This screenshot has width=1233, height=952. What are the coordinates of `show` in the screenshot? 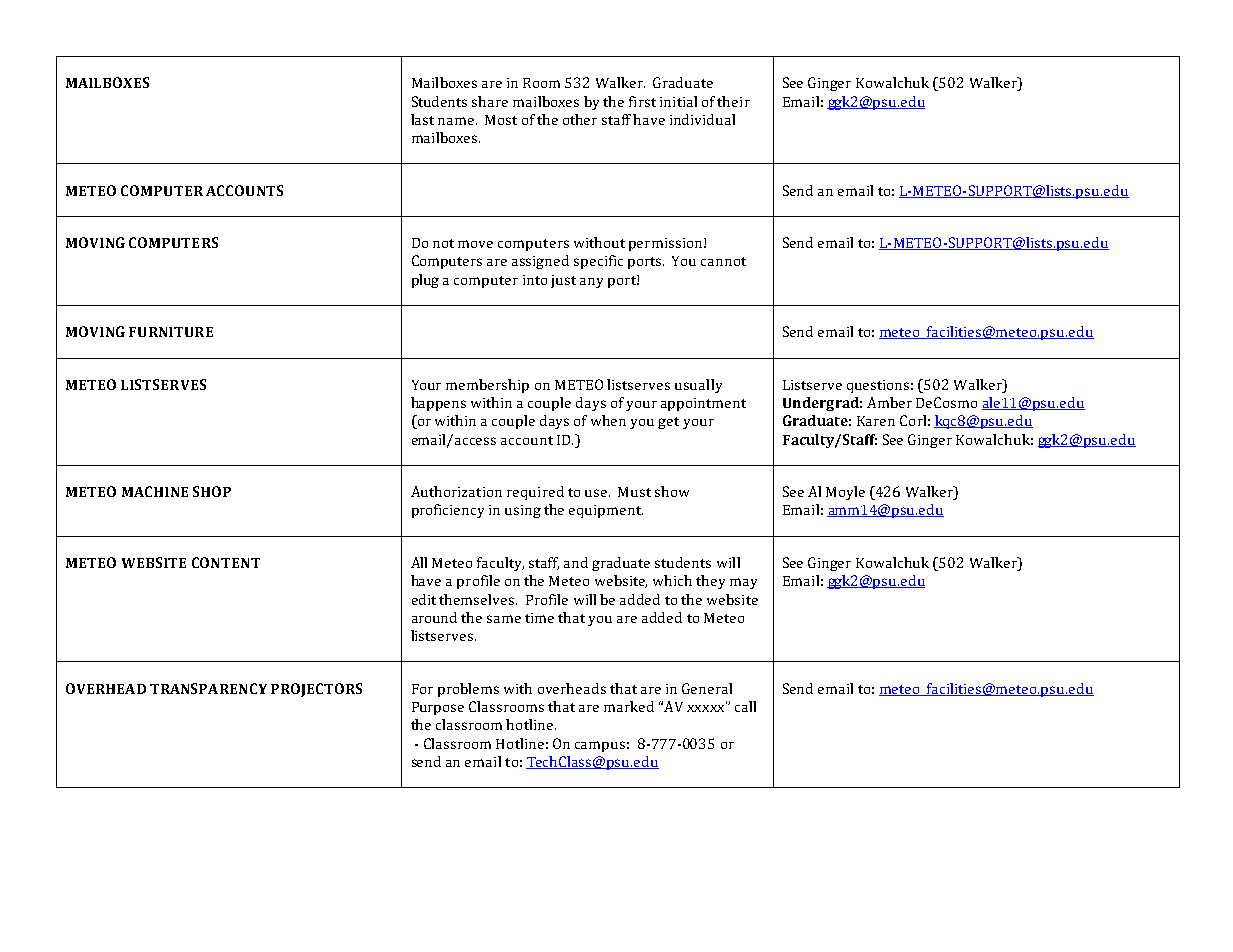 It's located at (672, 491).
